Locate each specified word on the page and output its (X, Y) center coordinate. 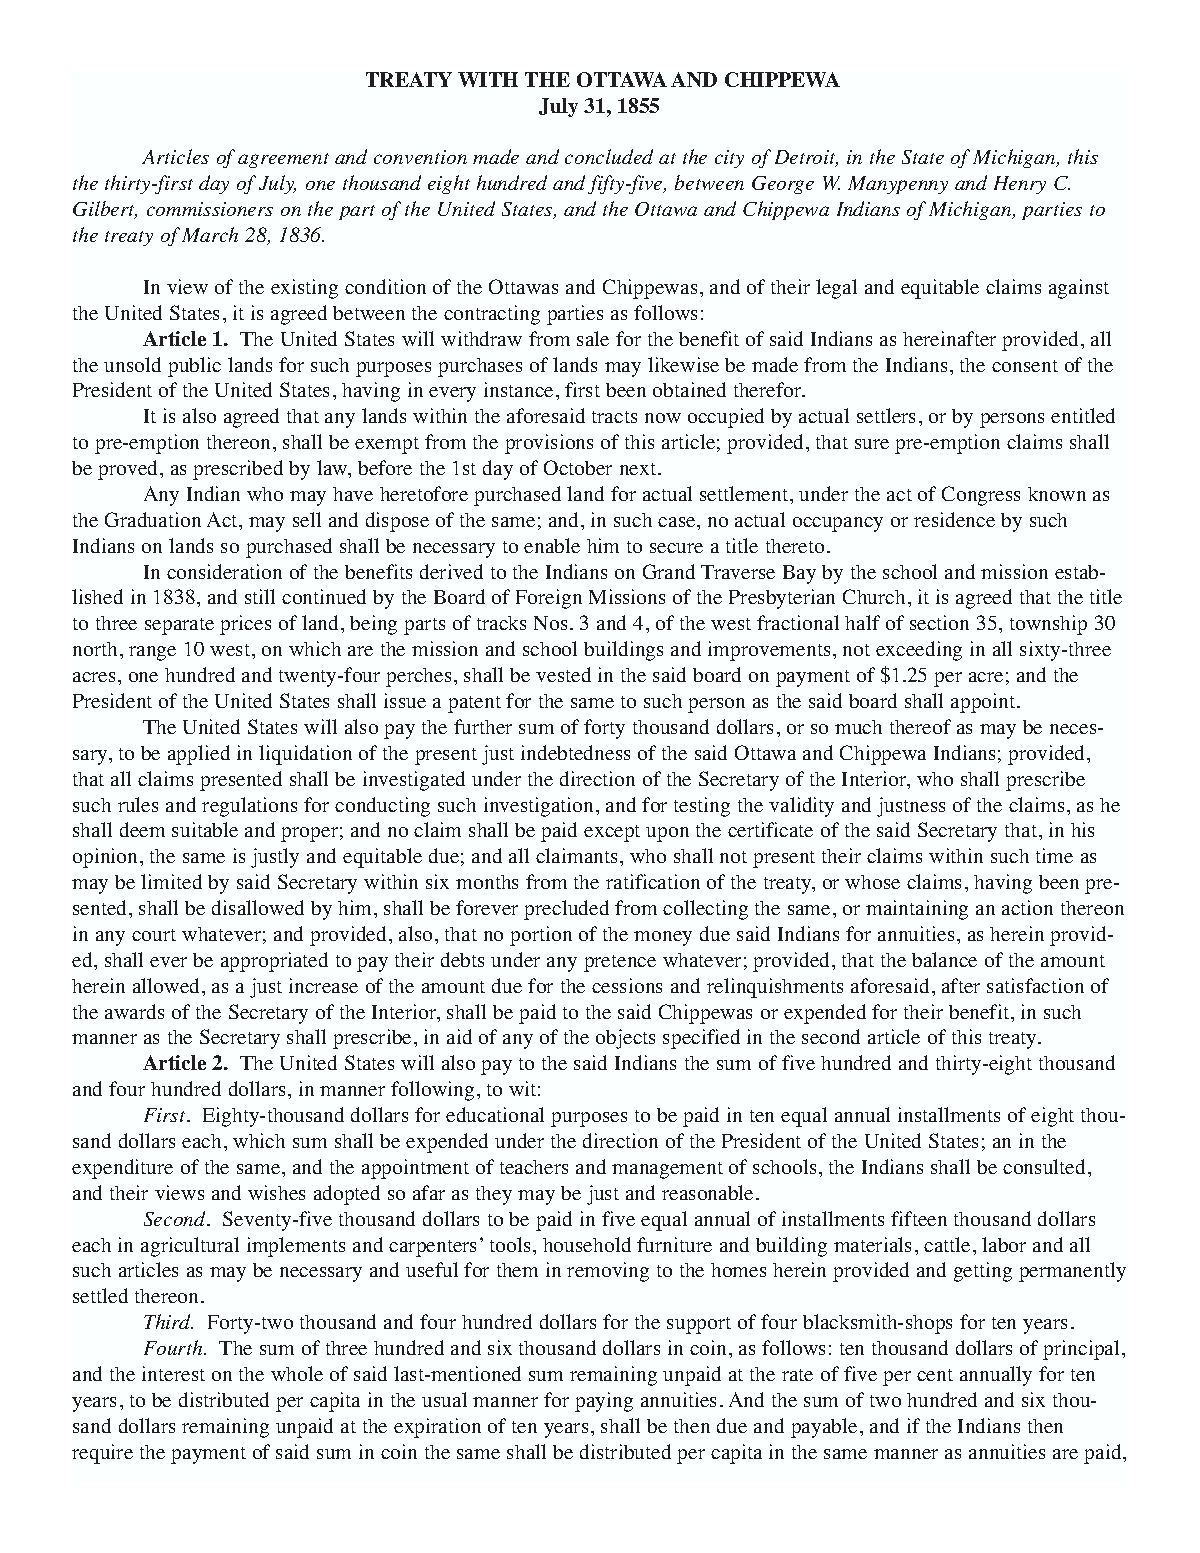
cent (935, 1375)
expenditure (122, 1169)
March (210, 234)
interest (173, 1373)
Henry (1020, 185)
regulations (249, 807)
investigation (540, 807)
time (1054, 855)
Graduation (153, 519)
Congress (981, 496)
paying (604, 1402)
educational (495, 1114)
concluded (609, 156)
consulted (1046, 1166)
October (578, 467)
